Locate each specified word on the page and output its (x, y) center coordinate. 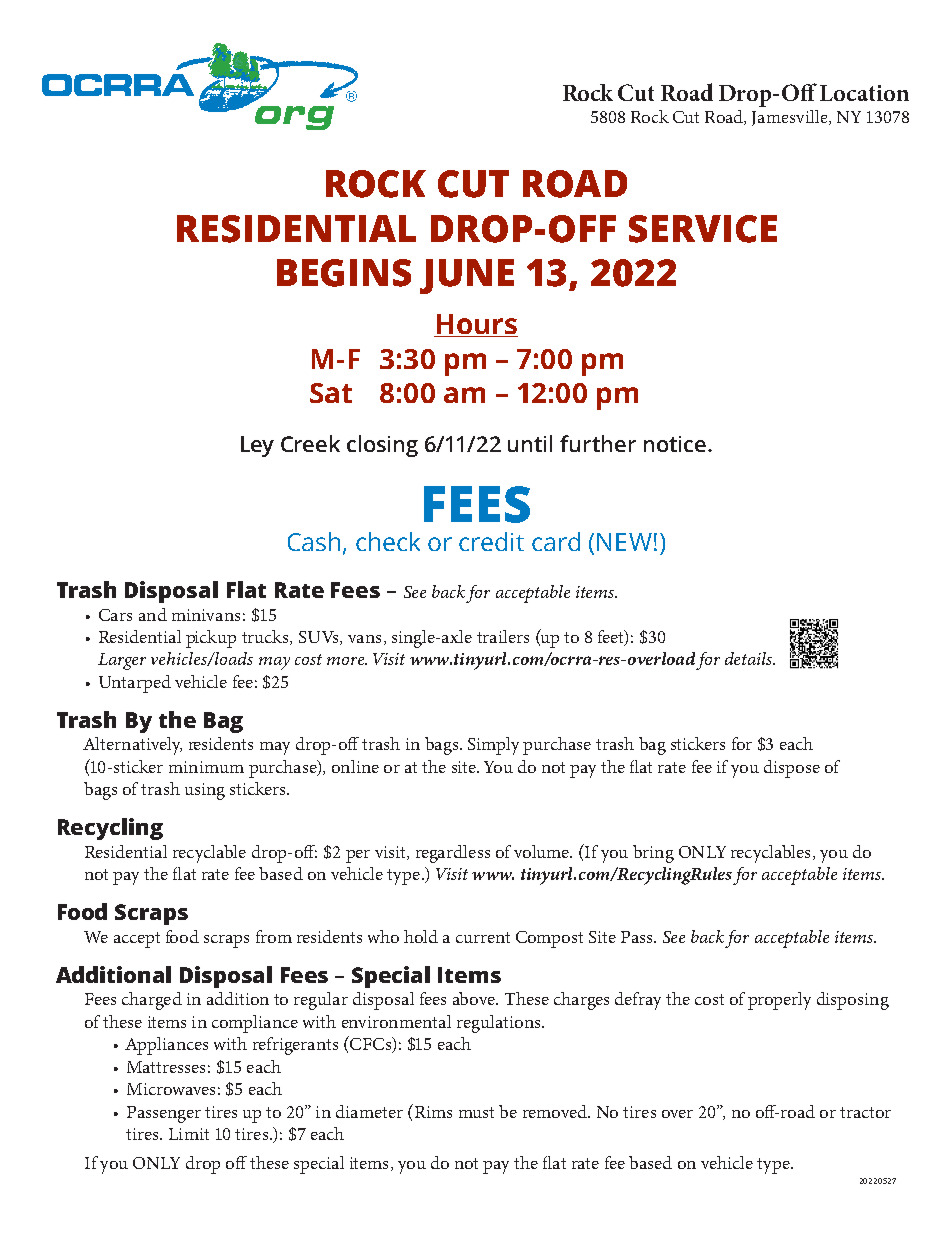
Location (864, 93)
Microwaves (171, 1089)
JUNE (467, 276)
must (476, 1112)
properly (779, 1001)
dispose (792, 769)
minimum (206, 767)
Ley (257, 446)
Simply (493, 746)
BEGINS (344, 273)
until (530, 443)
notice (675, 444)
